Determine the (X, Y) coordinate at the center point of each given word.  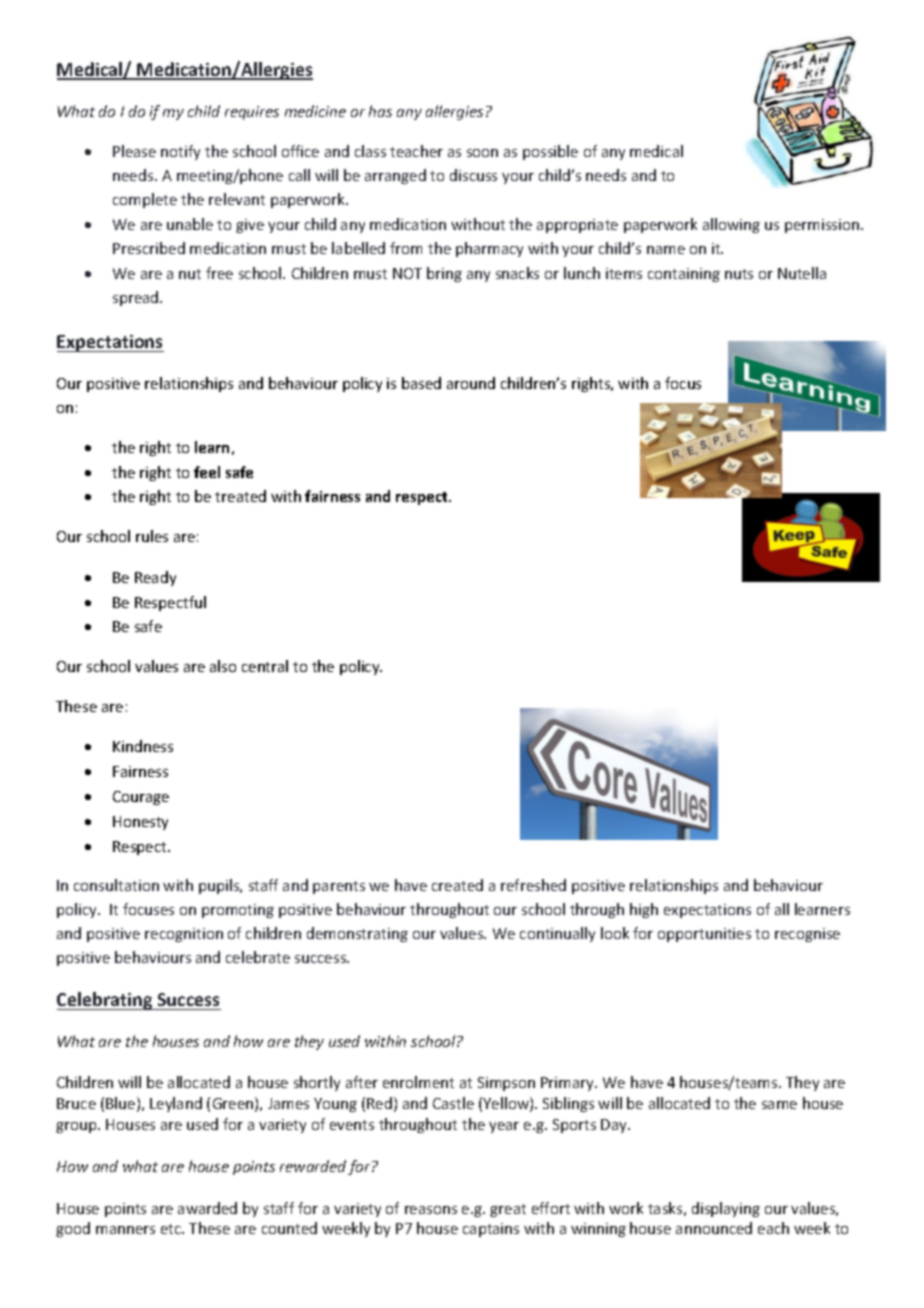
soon (482, 153)
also (223, 666)
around (471, 383)
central (265, 666)
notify (180, 152)
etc (172, 1229)
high (644, 910)
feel (207, 472)
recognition (184, 935)
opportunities (704, 935)
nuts (739, 274)
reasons (431, 1210)
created (457, 885)
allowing (731, 225)
